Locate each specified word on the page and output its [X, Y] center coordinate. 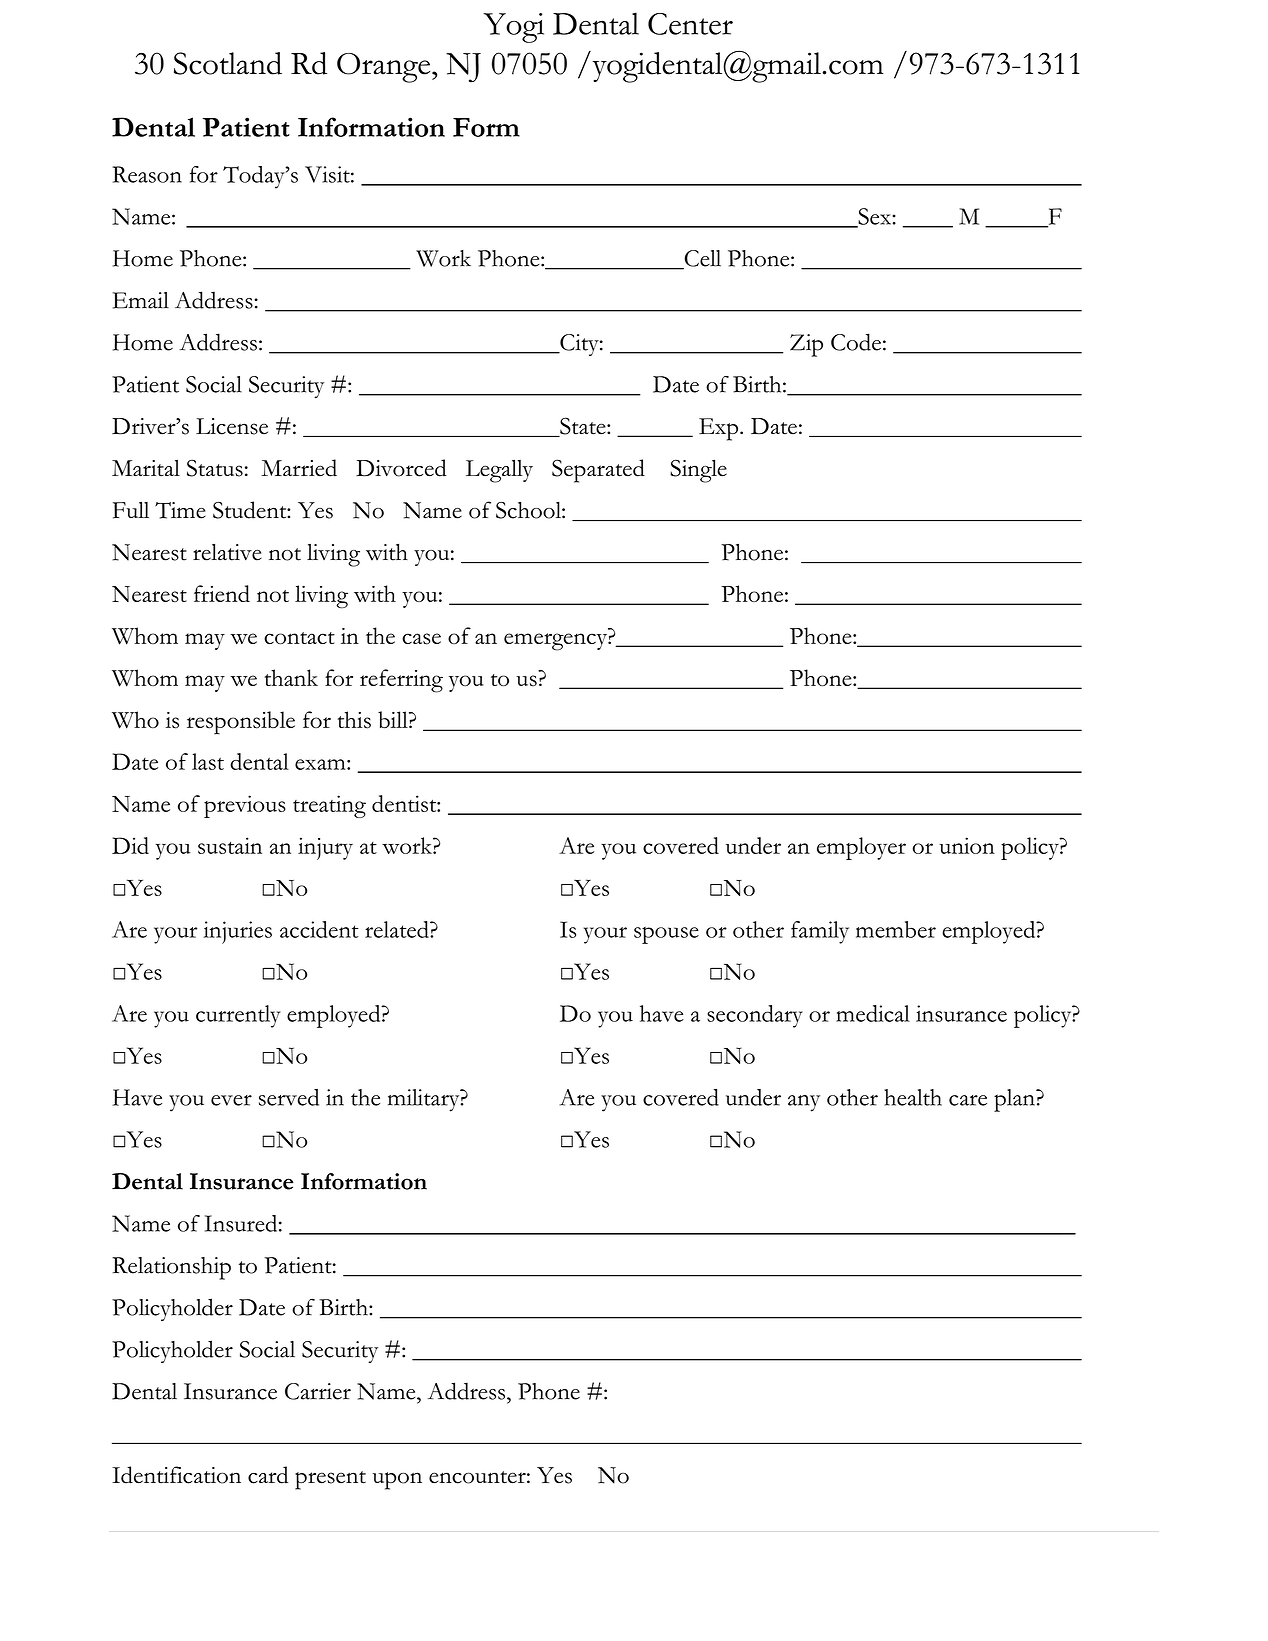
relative [227, 552]
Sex [874, 217]
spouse [666, 935]
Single [698, 471]
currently [238, 1016]
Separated [598, 471]
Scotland [228, 63]
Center [690, 24]
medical [873, 1013]
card [268, 1475]
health [913, 1097]
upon [397, 1481]
